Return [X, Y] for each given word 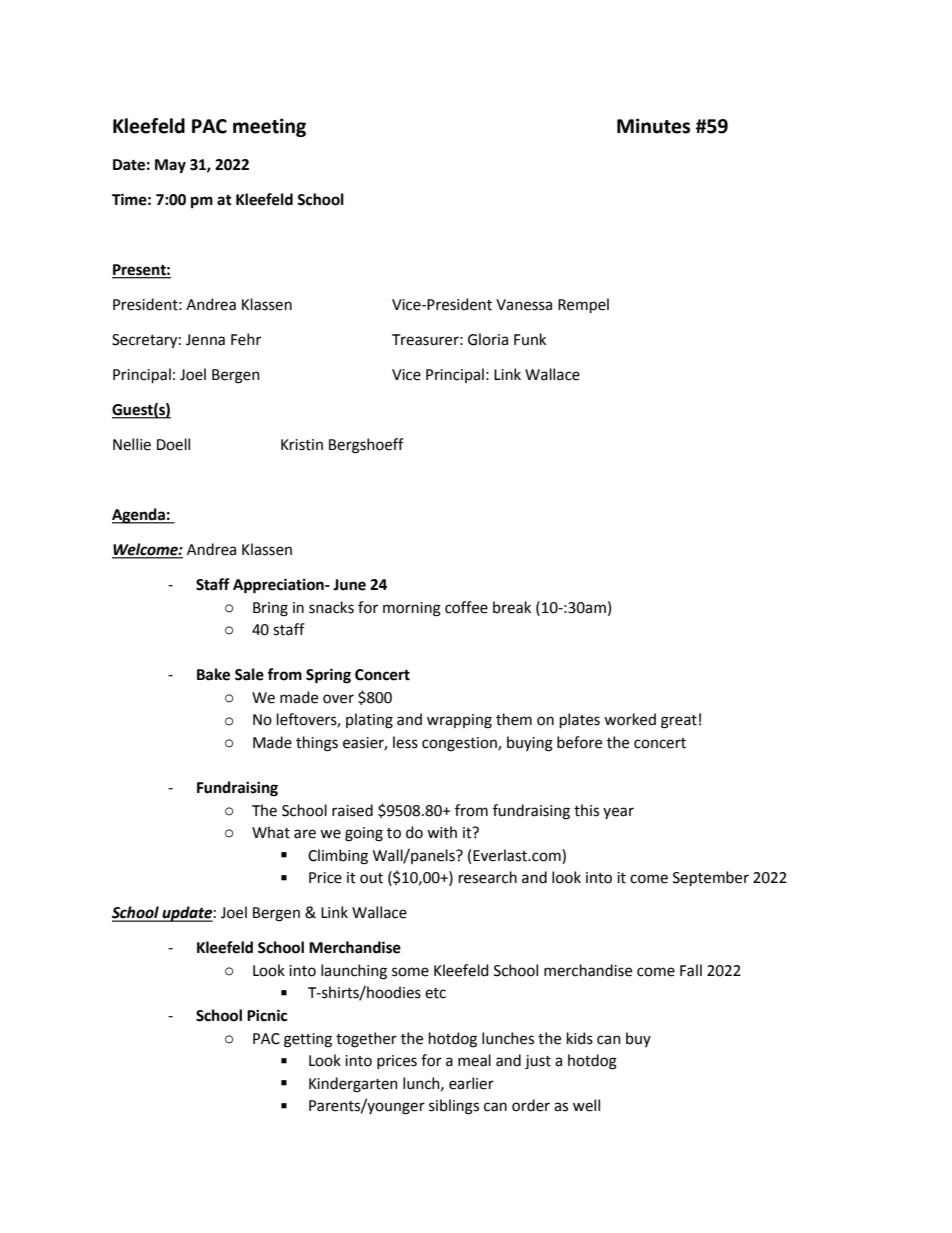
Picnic [267, 1015]
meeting [269, 127]
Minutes [653, 126]
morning [412, 609]
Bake [213, 674]
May [170, 166]
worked [630, 719]
